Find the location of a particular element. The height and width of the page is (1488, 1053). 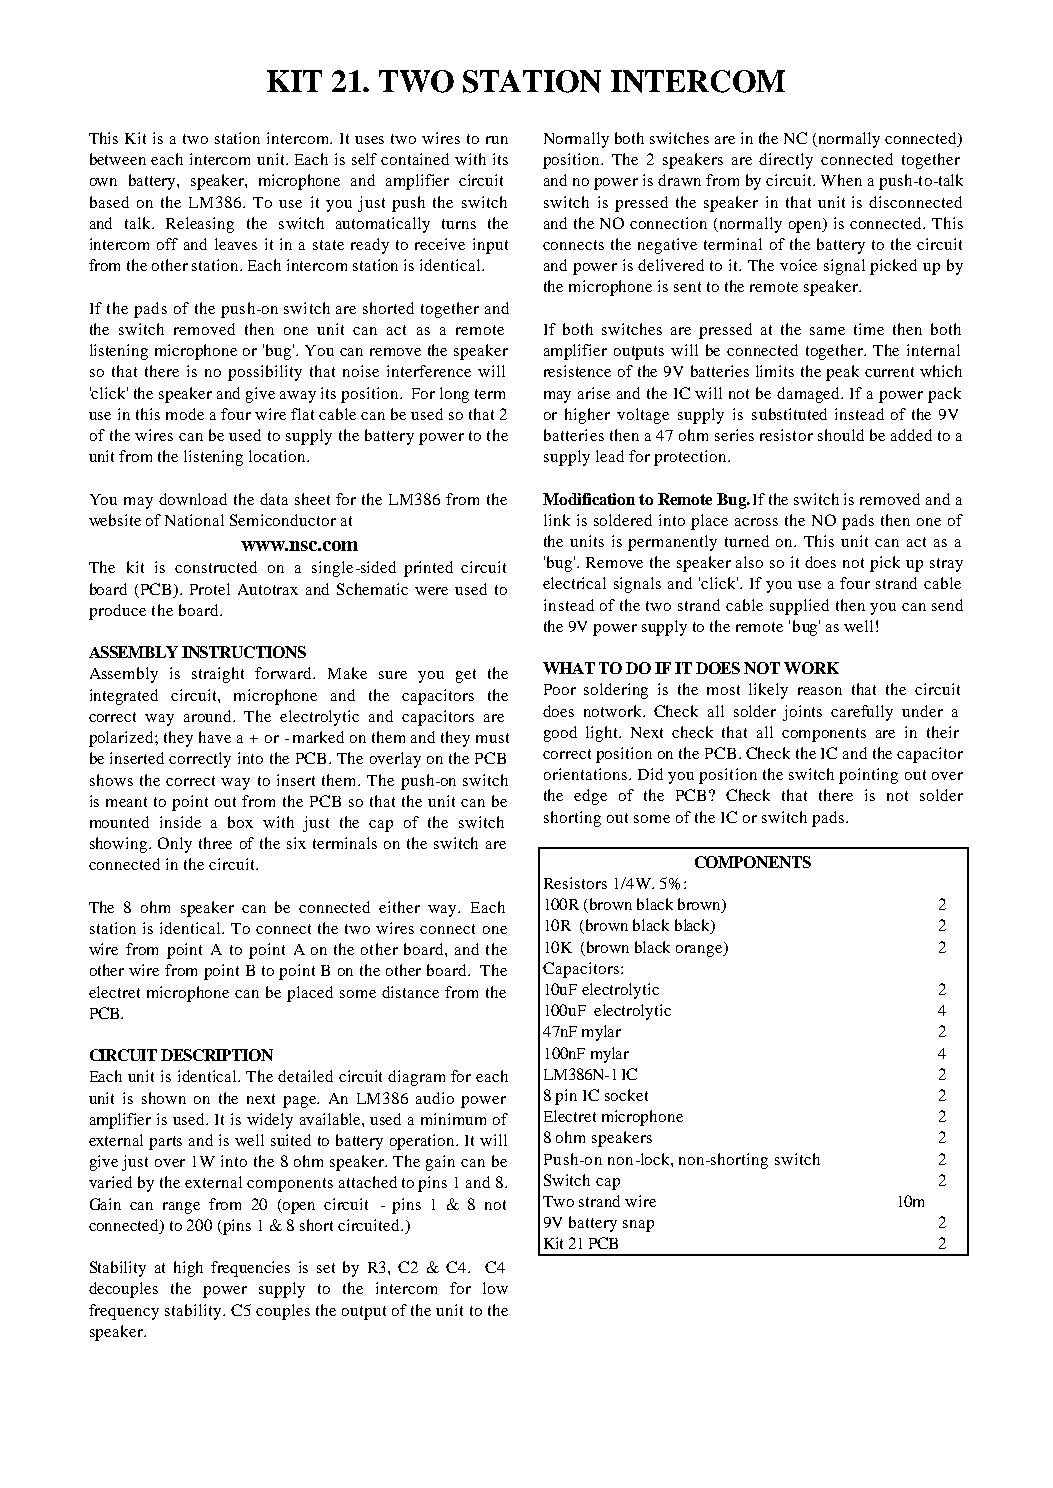

DESCRIPTION is located at coordinates (217, 1055).
